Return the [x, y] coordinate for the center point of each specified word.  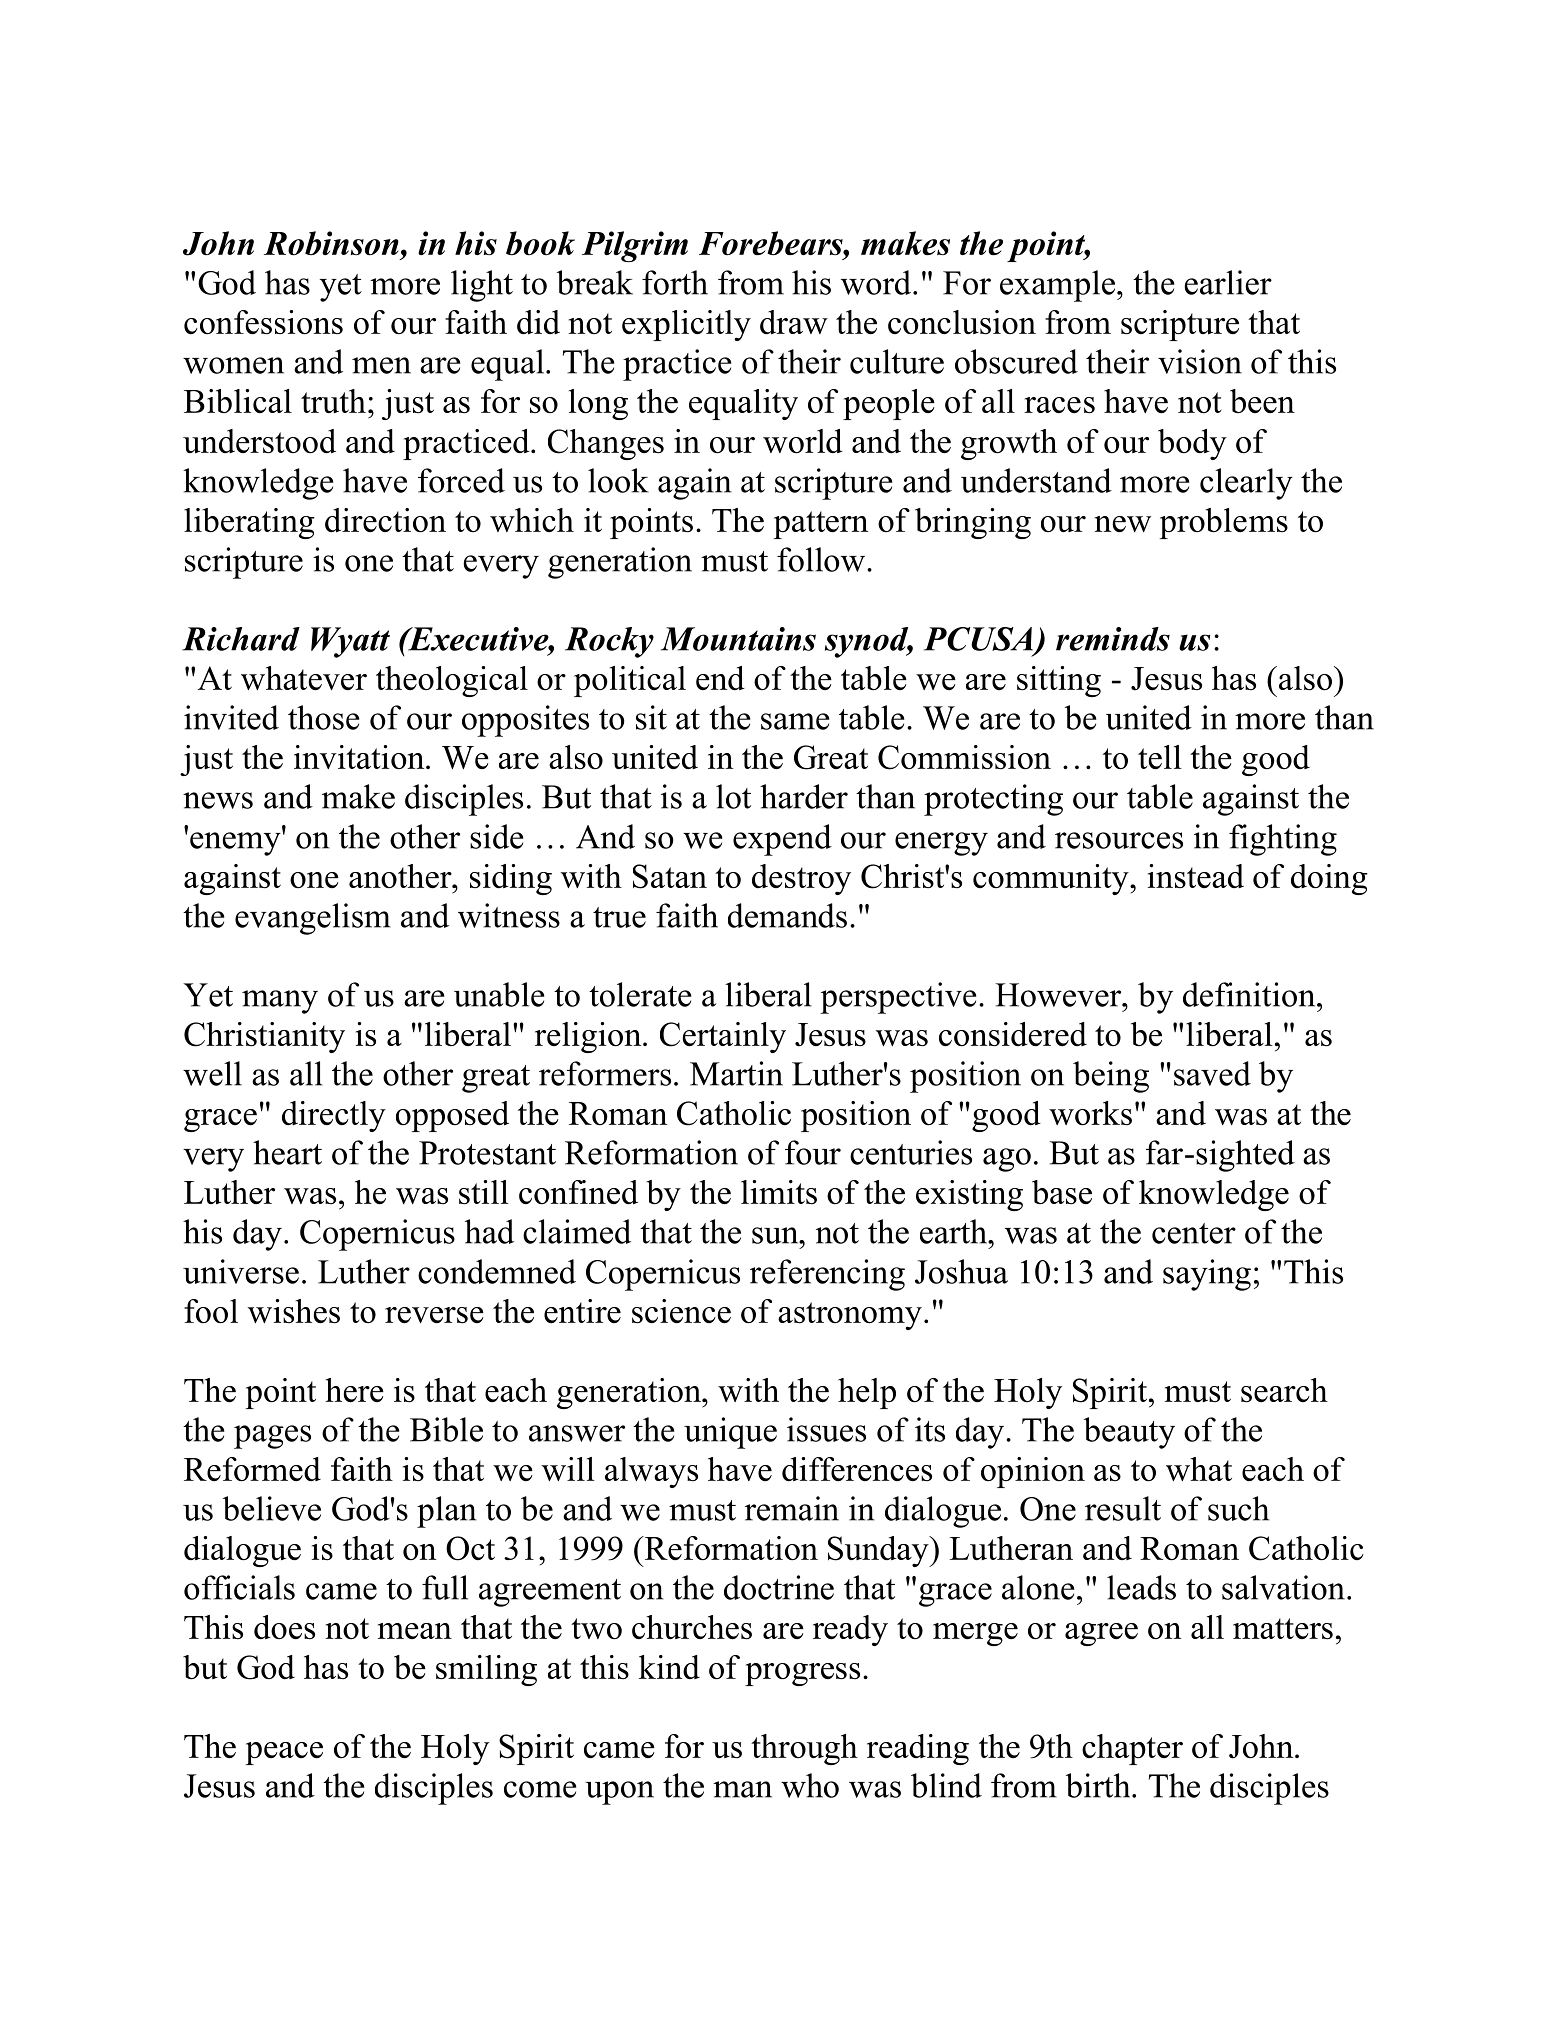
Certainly [723, 1037]
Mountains [738, 639]
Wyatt [350, 642]
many [280, 1002]
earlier [1228, 282]
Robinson [331, 243]
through [804, 1749]
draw [794, 322]
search [1284, 1390]
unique [730, 1433]
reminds [1113, 639]
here [355, 1390]
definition [1250, 994]
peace [284, 1753]
